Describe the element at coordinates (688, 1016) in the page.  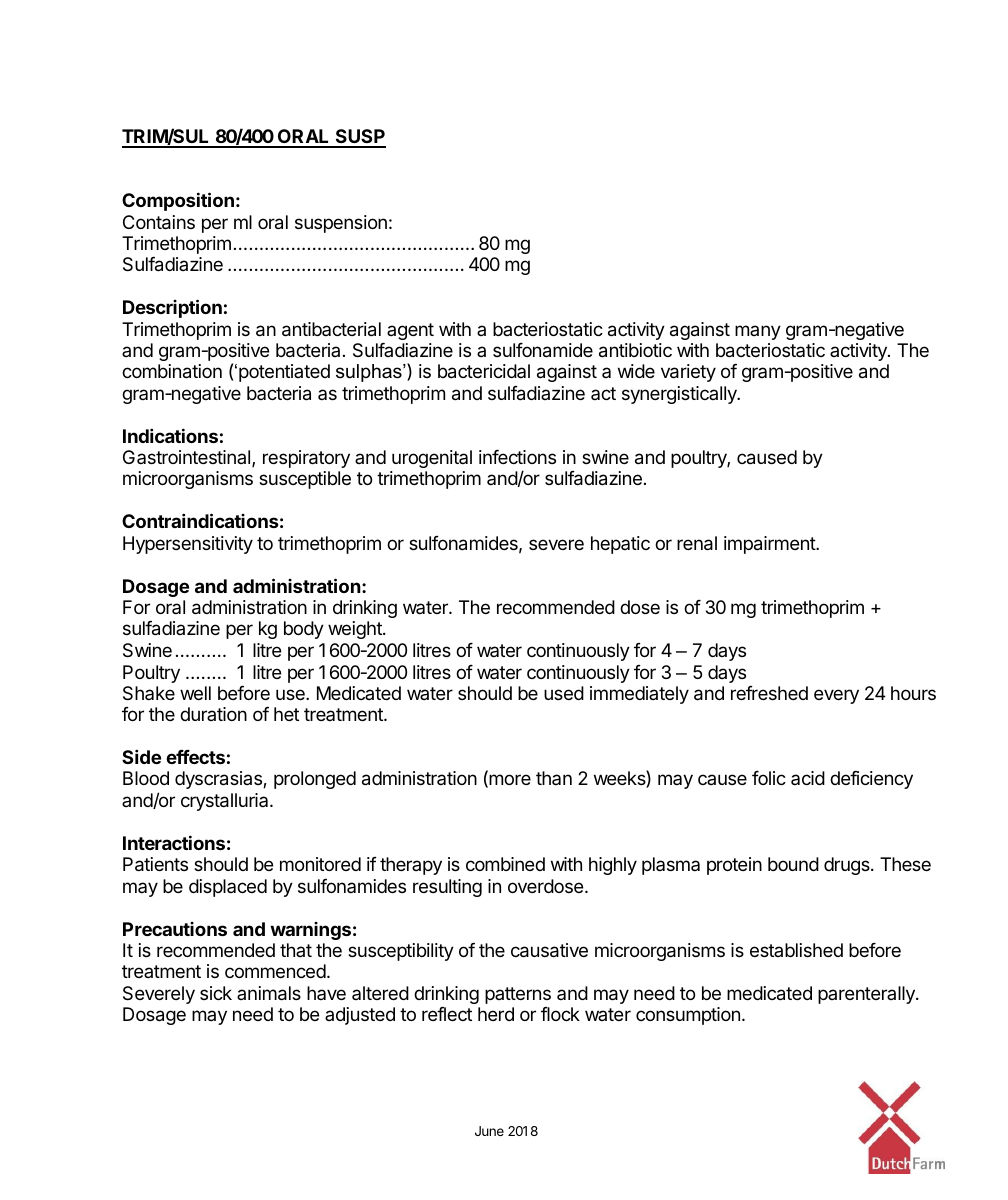
I see `consumption` at that location.
